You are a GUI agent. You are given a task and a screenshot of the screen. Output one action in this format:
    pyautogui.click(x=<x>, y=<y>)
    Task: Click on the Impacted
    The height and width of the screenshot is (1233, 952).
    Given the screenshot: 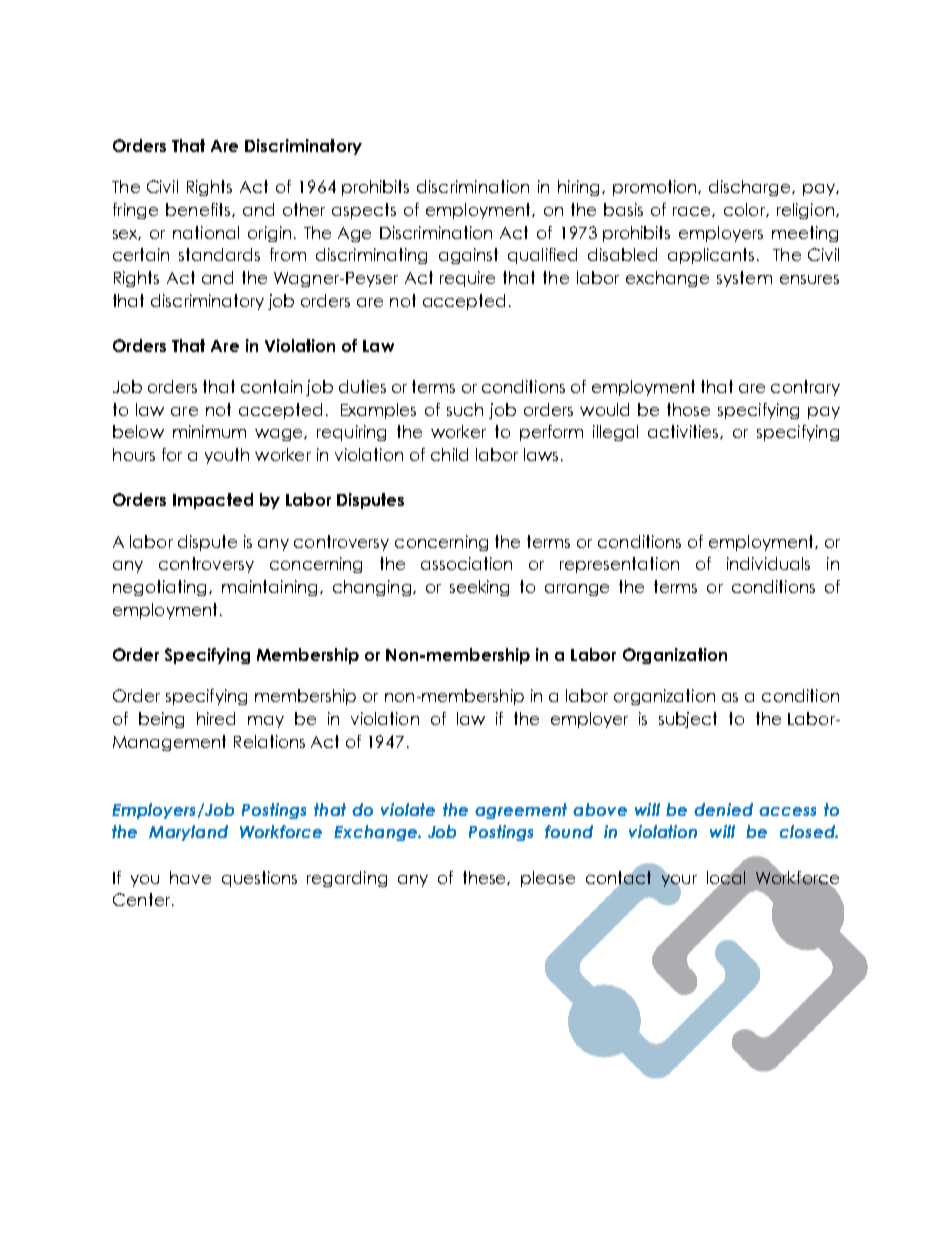 What is the action you would take?
    pyautogui.click(x=213, y=501)
